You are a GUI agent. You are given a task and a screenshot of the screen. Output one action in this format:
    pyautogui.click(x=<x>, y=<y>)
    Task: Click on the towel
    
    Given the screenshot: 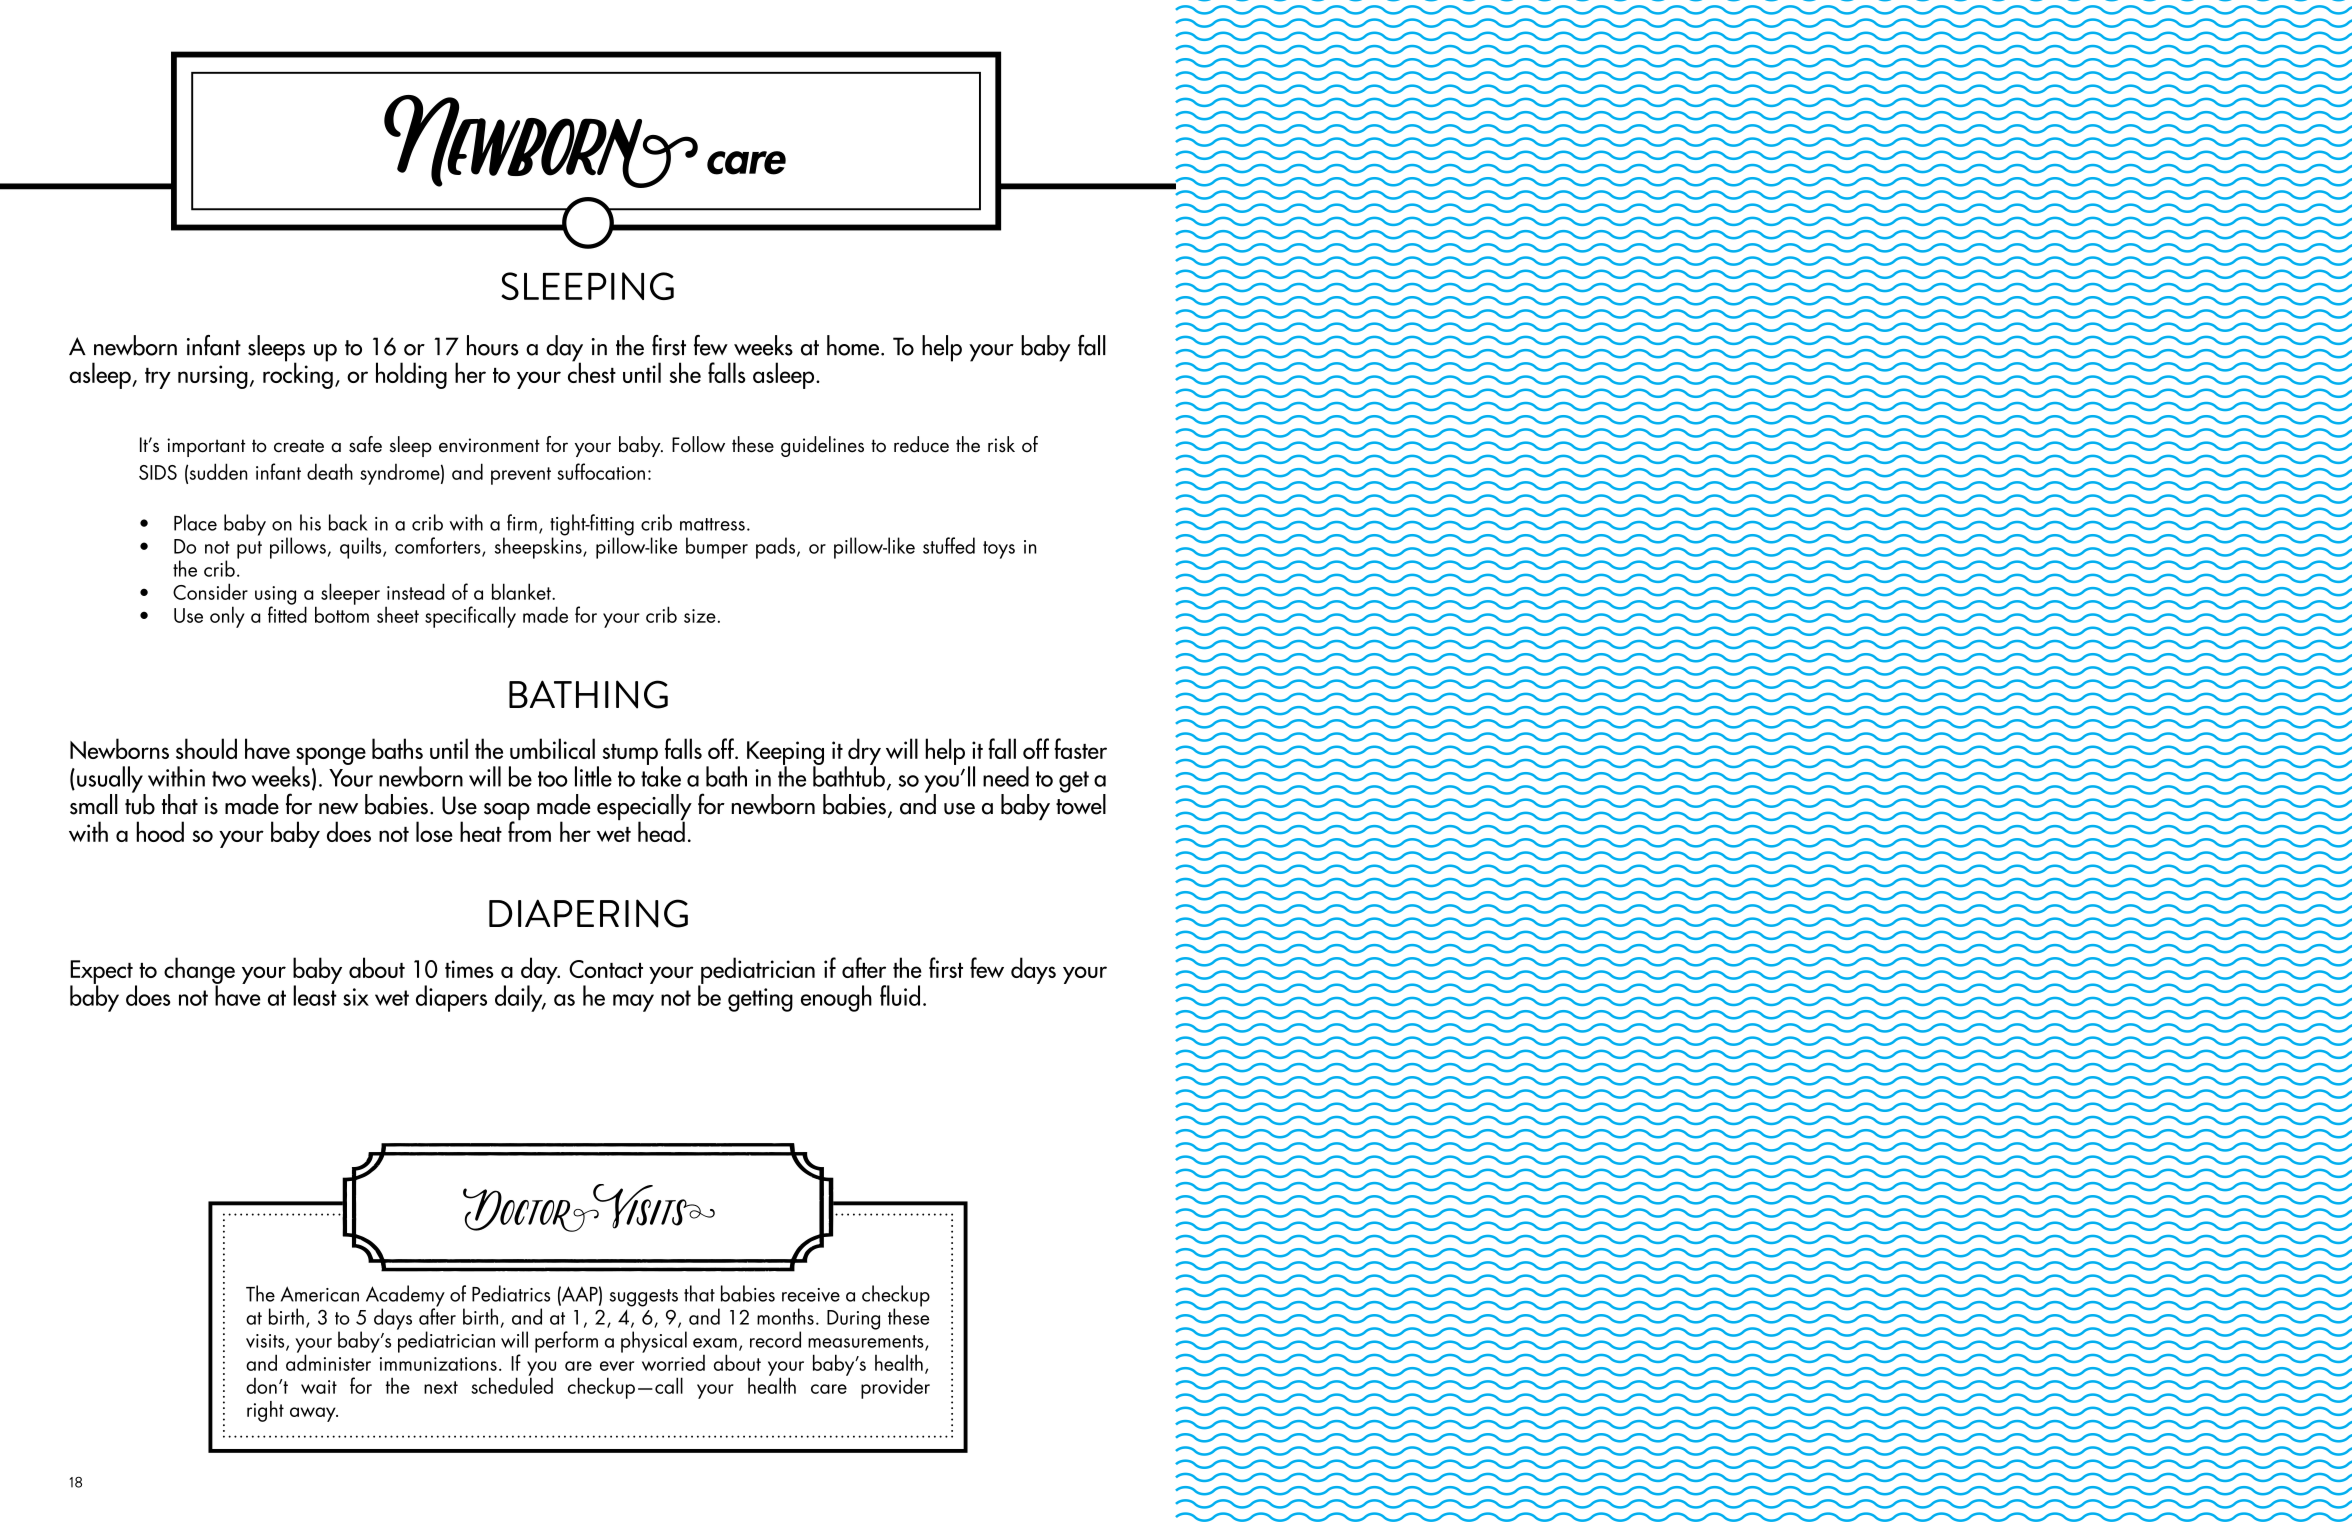 What is the action you would take?
    pyautogui.click(x=1081, y=803)
